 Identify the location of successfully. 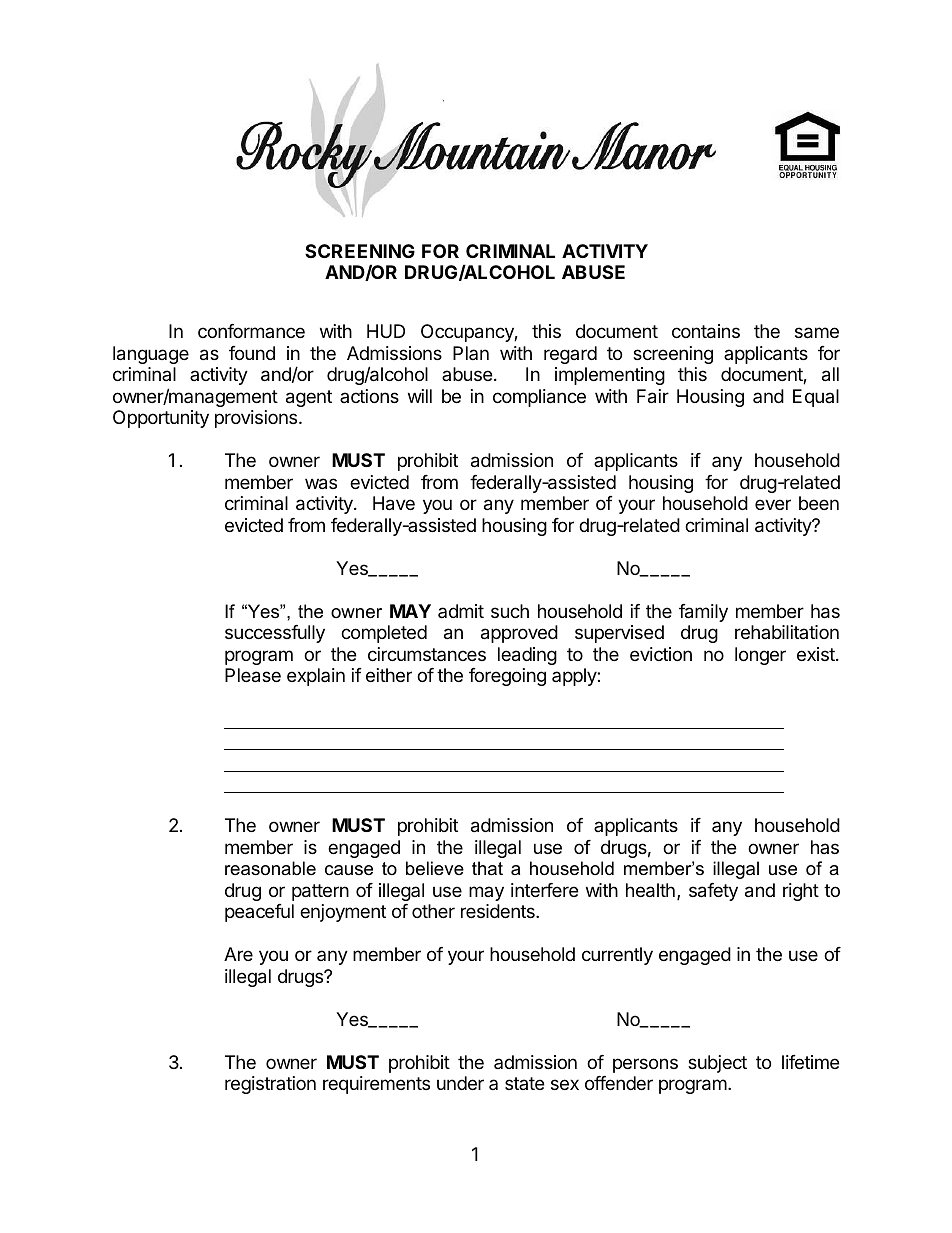
(275, 634).
